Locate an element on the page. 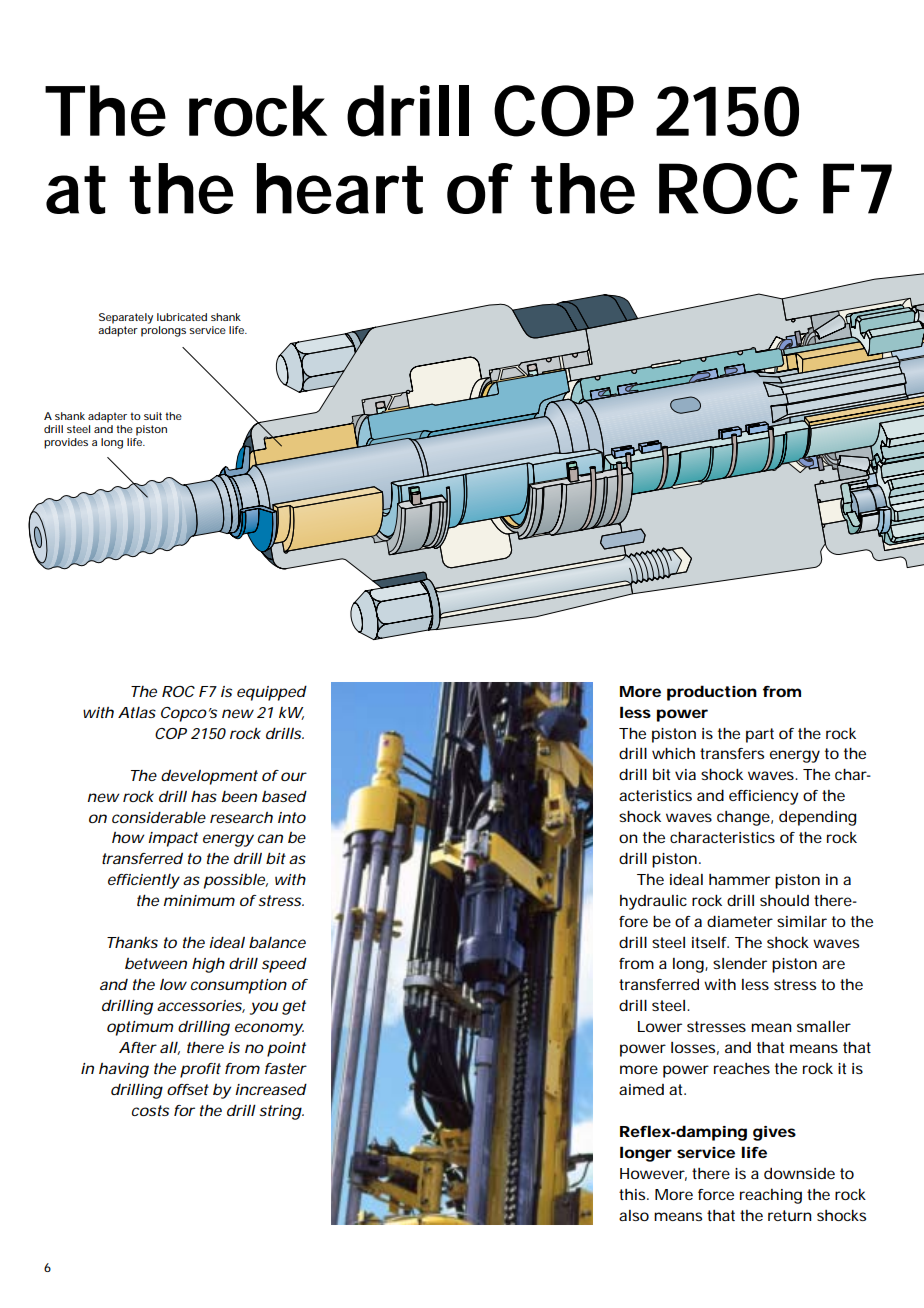 Image resolution: width=924 pixels, height=1308 pixels. suit is located at coordinates (153, 416).
